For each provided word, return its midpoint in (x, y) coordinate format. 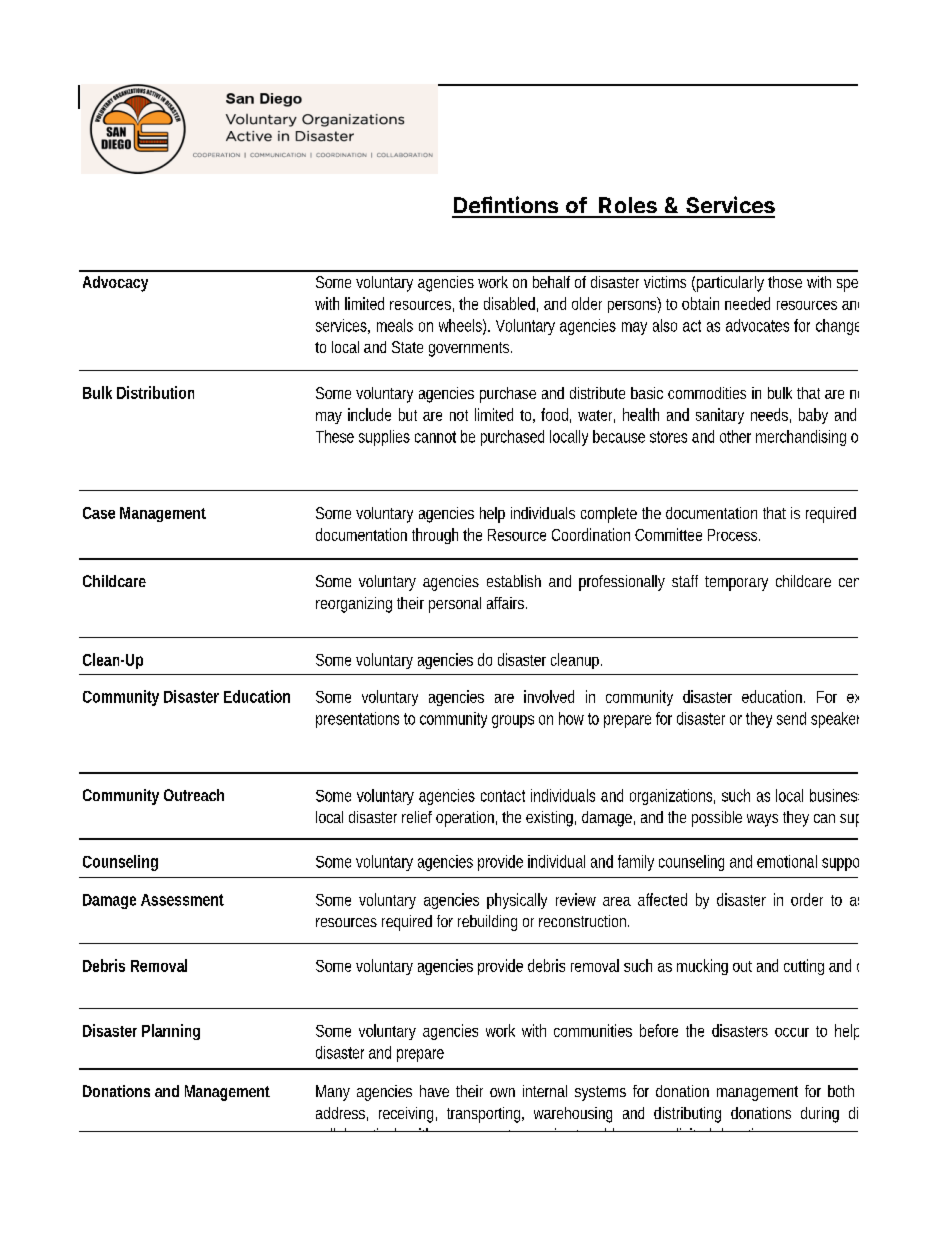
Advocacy (115, 284)
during (820, 1115)
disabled (509, 303)
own (502, 1092)
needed (747, 303)
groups (513, 721)
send (791, 718)
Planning (171, 1032)
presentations (357, 720)
